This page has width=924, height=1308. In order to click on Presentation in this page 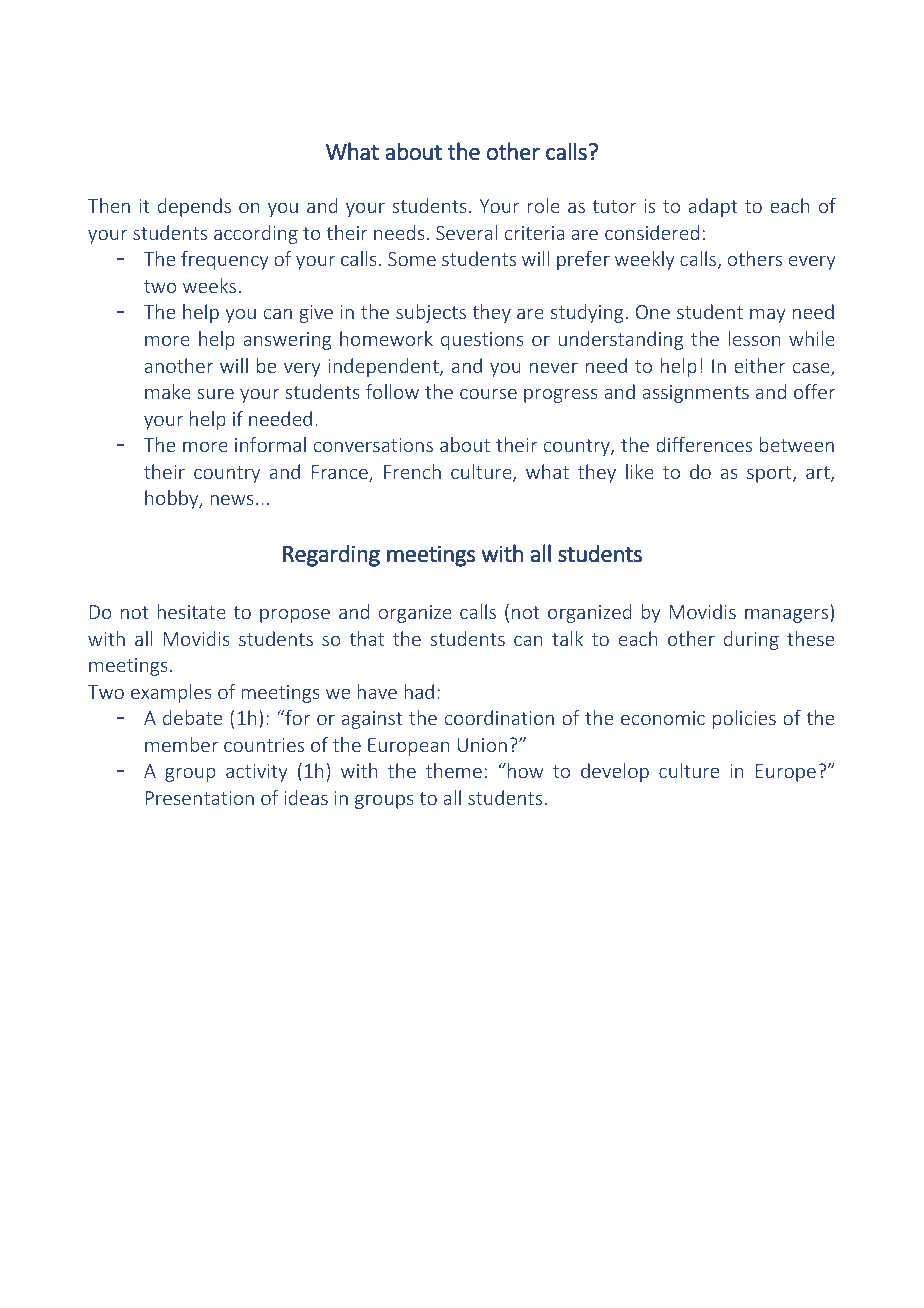, I will do `click(199, 798)`.
